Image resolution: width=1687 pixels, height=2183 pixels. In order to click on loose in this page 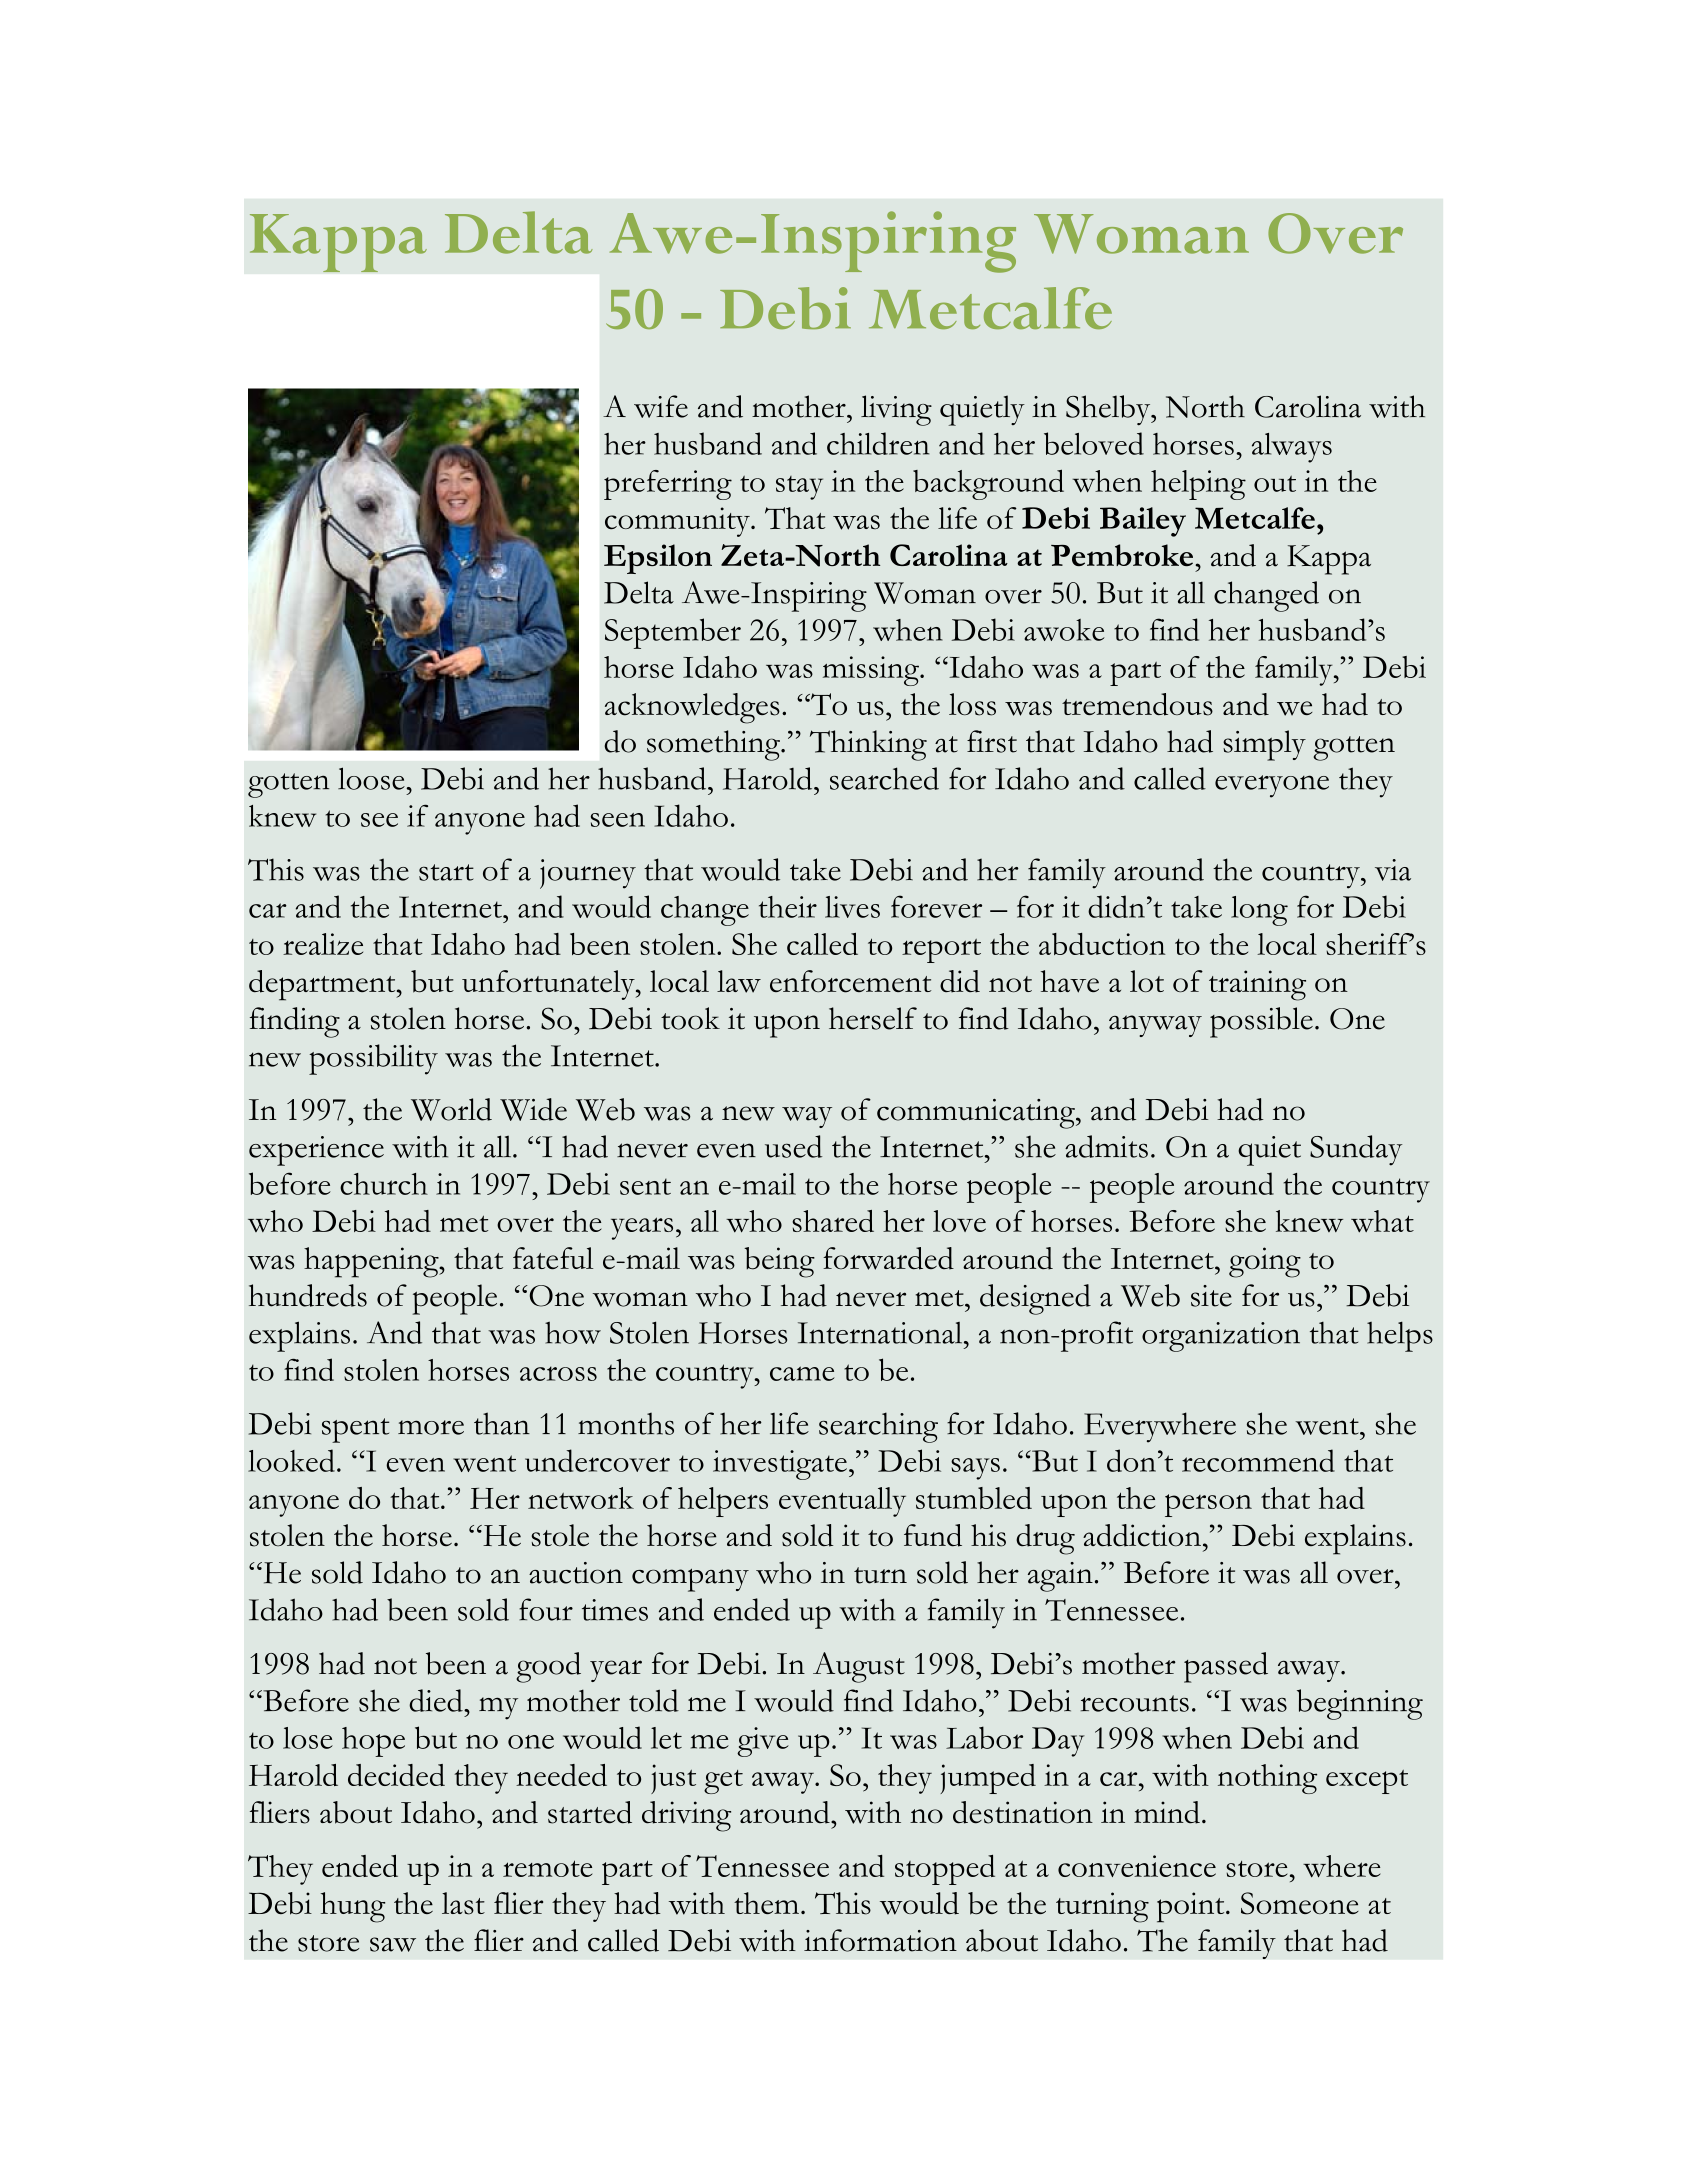, I will do `click(372, 778)`.
